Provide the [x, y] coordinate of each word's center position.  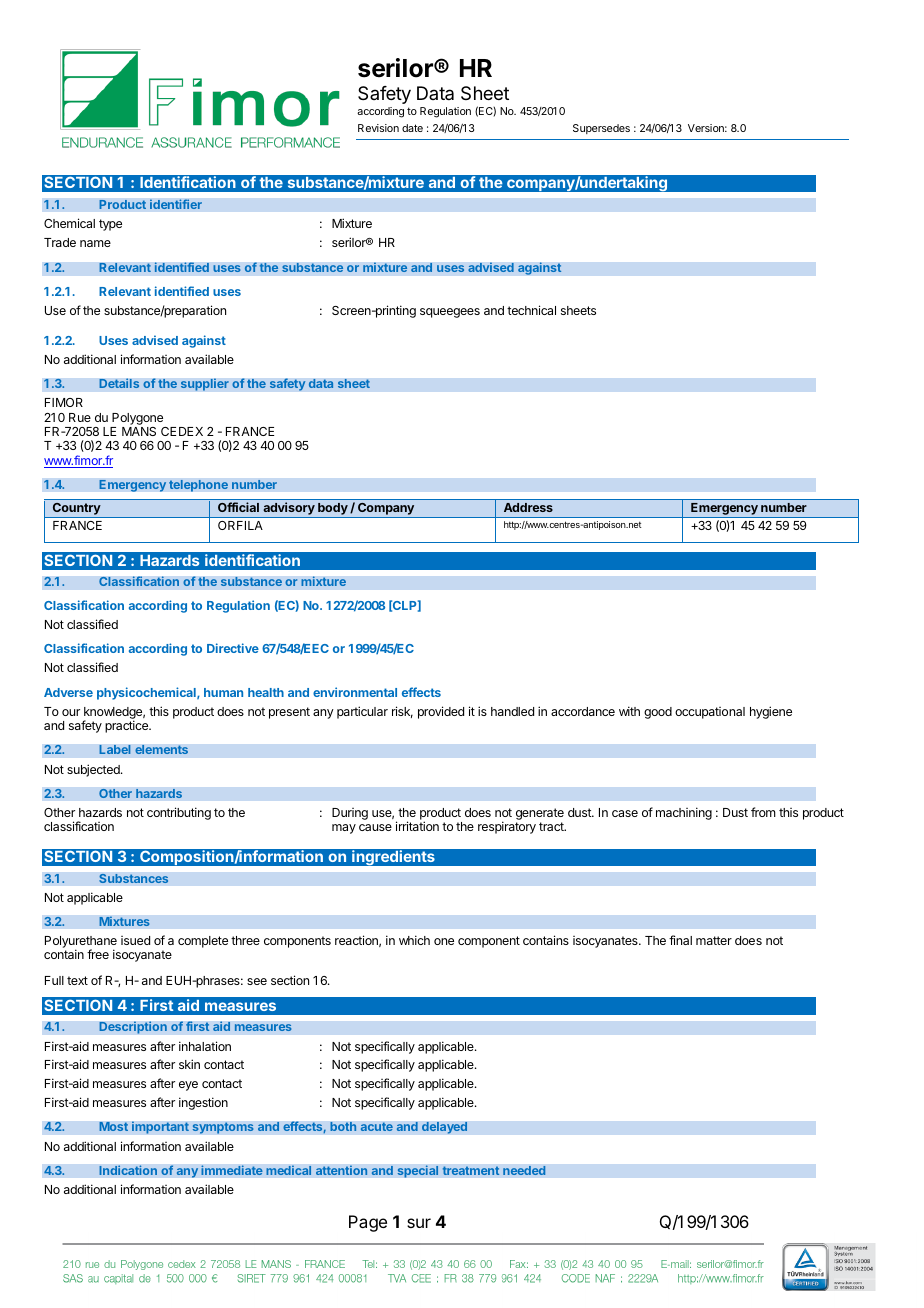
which [414, 940]
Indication [128, 1170]
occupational [710, 713]
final [680, 940]
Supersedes [601, 129]
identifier [176, 204]
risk [402, 712]
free [98, 954]
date [412, 128]
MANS [139, 431]
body [333, 510]
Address [528, 507]
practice [127, 726]
